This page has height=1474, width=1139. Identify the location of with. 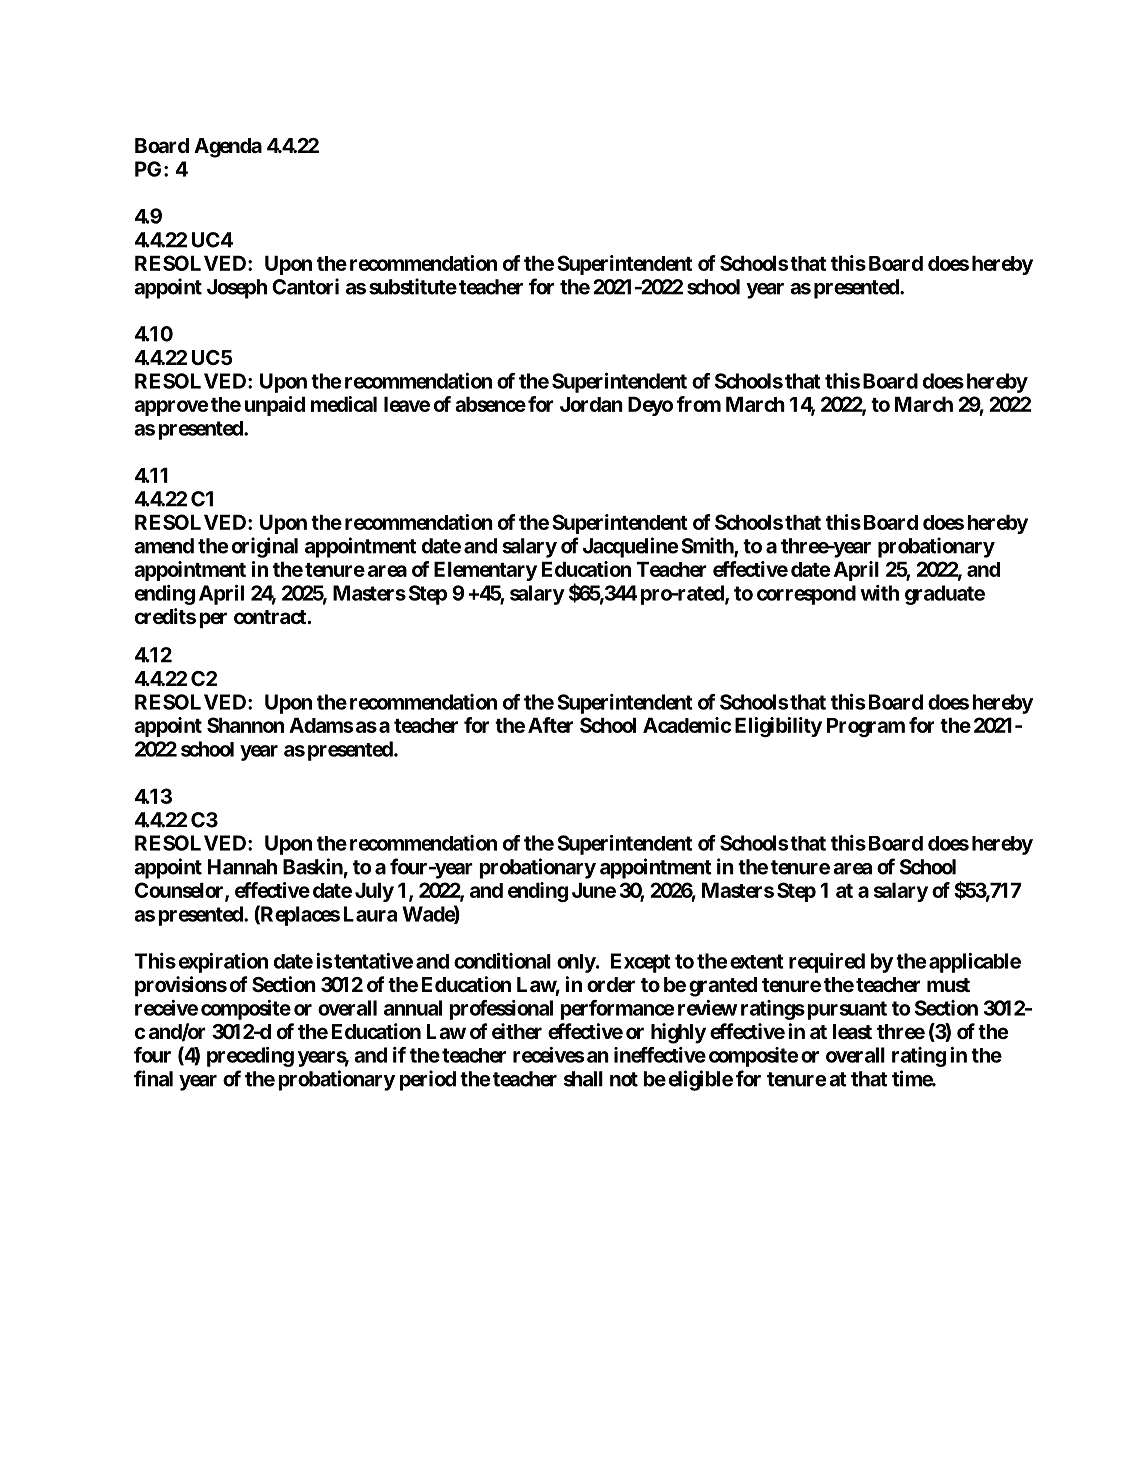
(879, 593).
